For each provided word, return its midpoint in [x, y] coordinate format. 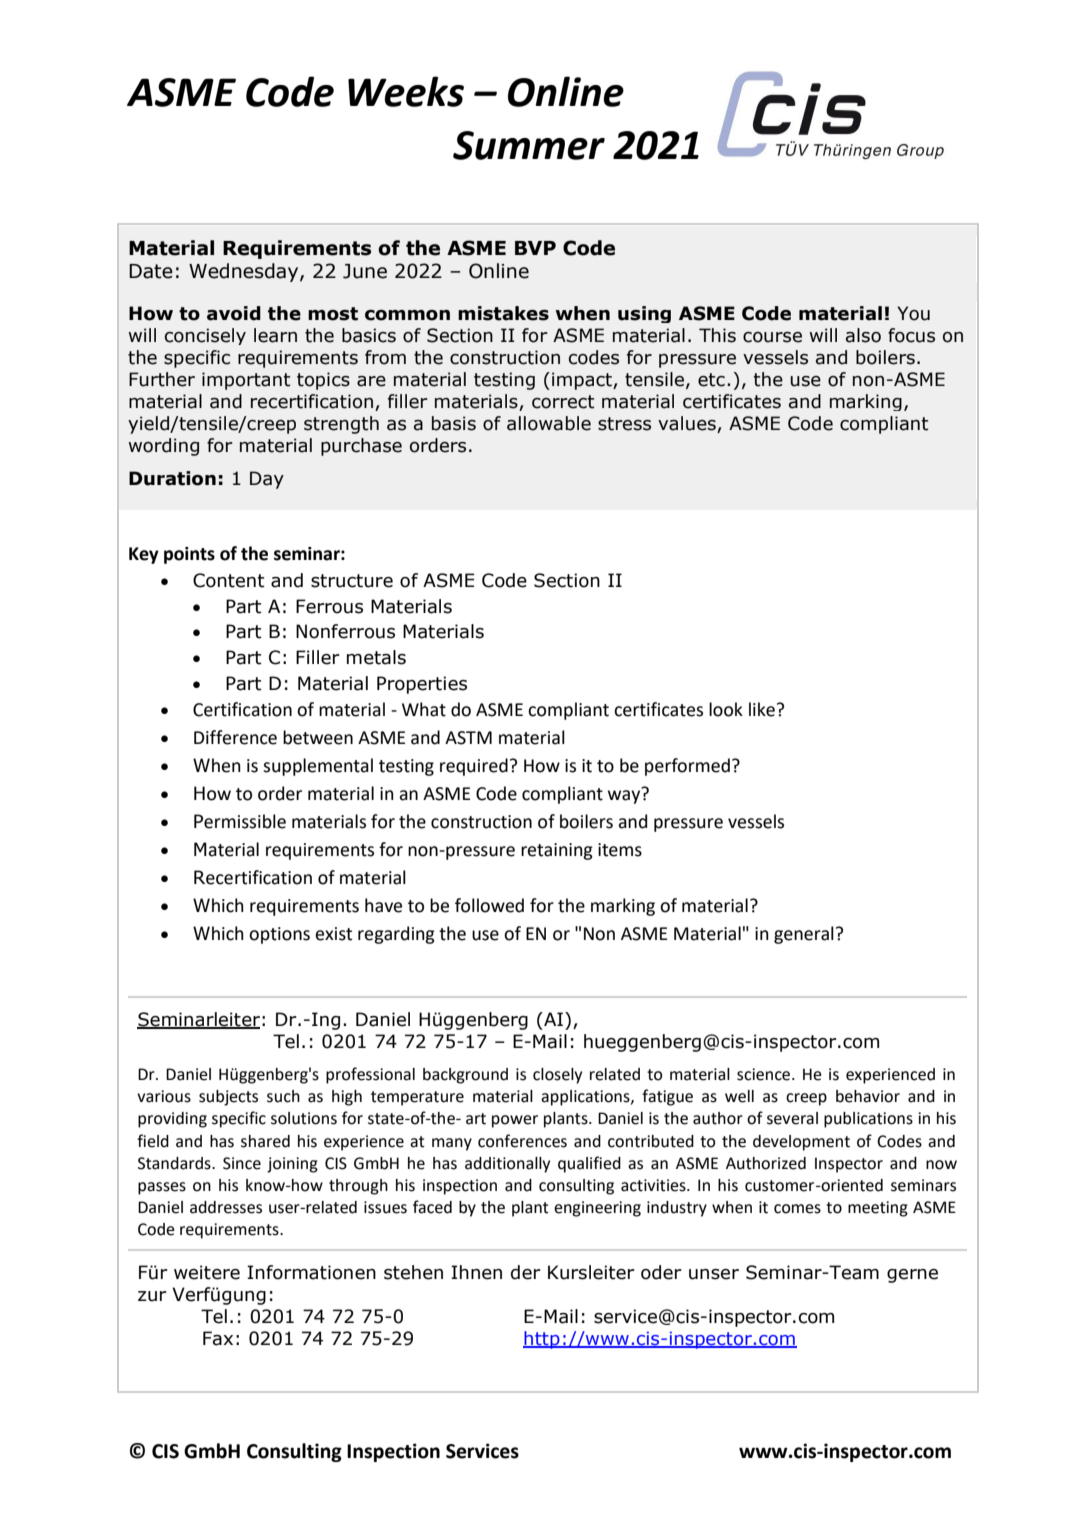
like [762, 709]
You [913, 313]
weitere [207, 1272]
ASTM [468, 738]
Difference [235, 737]
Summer [529, 145]
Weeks [406, 91]
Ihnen [476, 1272]
